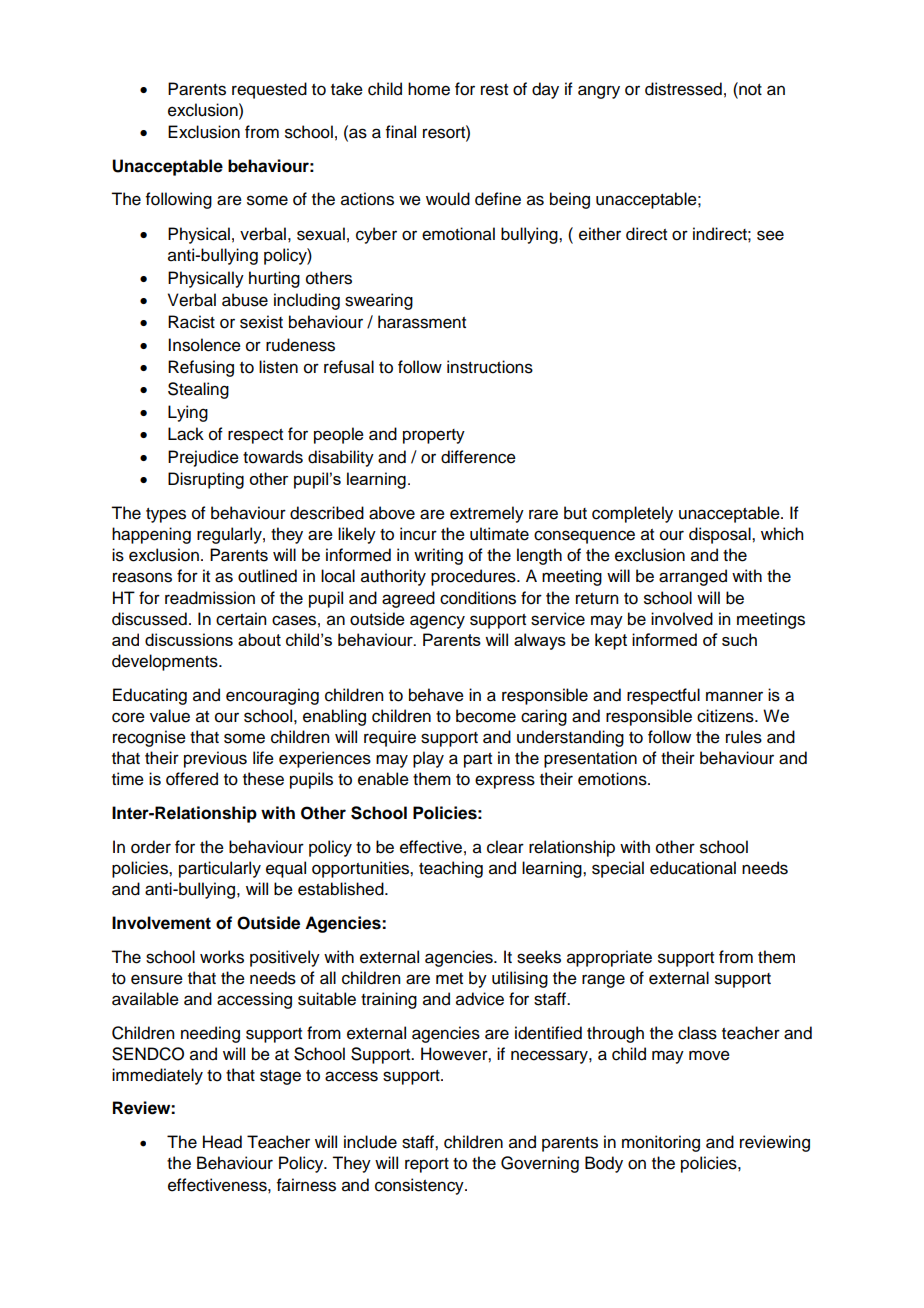  I want to click on report, so click(427, 1165).
